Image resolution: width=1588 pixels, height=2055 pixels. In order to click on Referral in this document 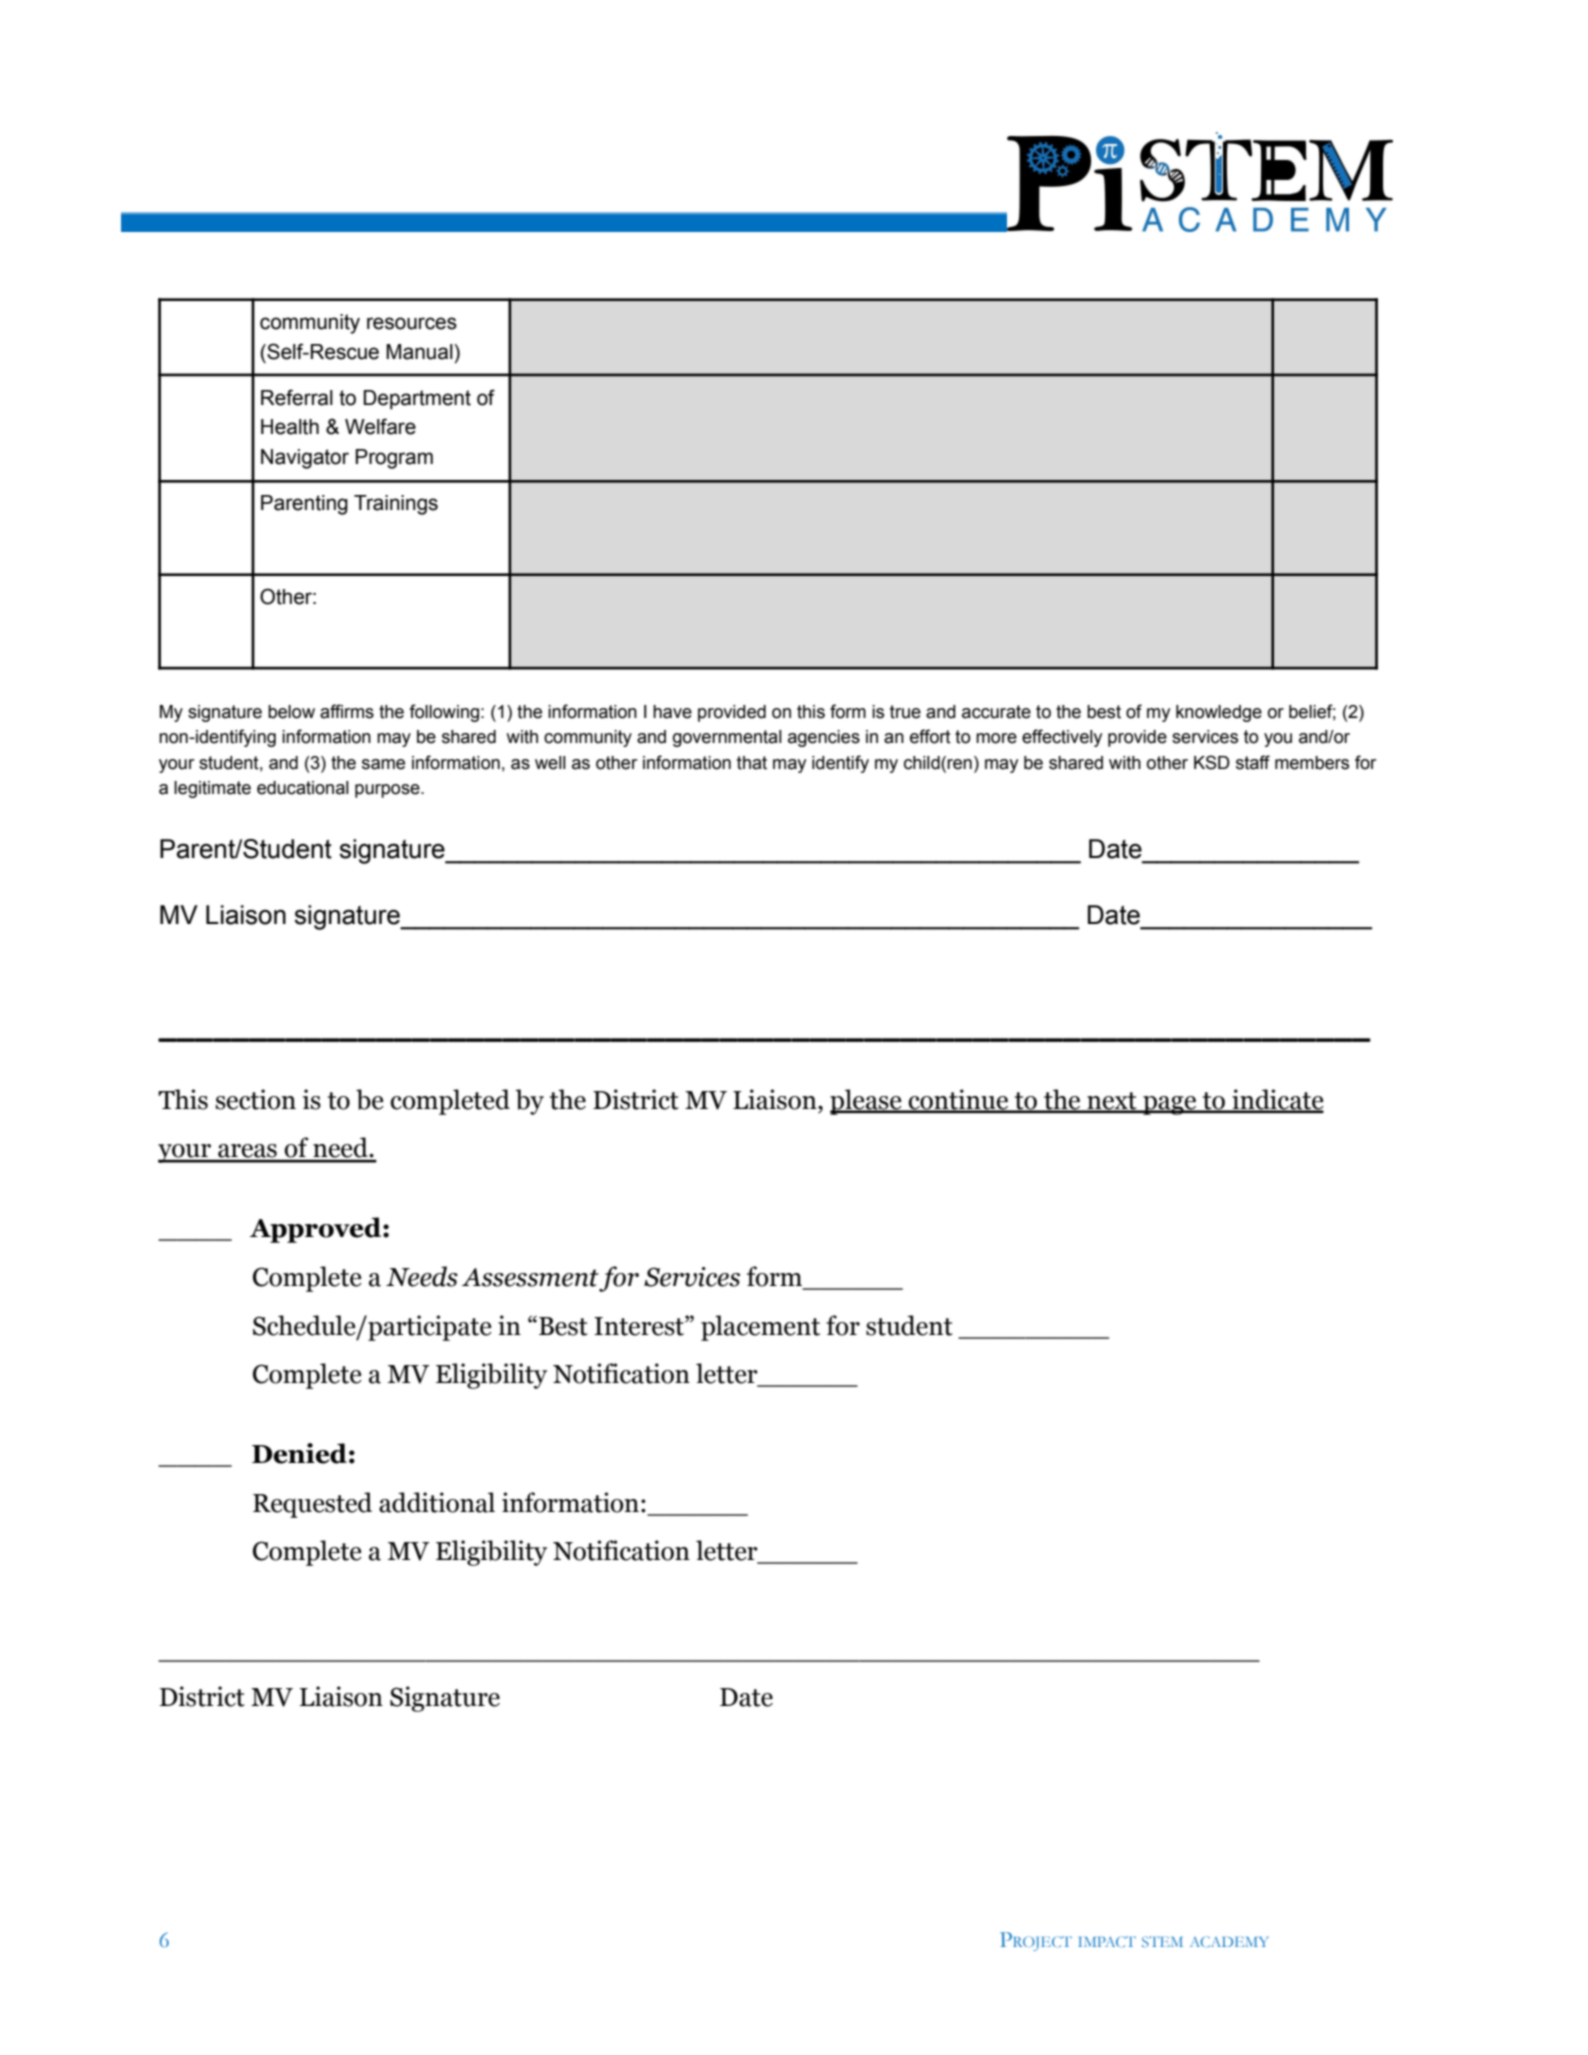, I will do `click(297, 397)`.
